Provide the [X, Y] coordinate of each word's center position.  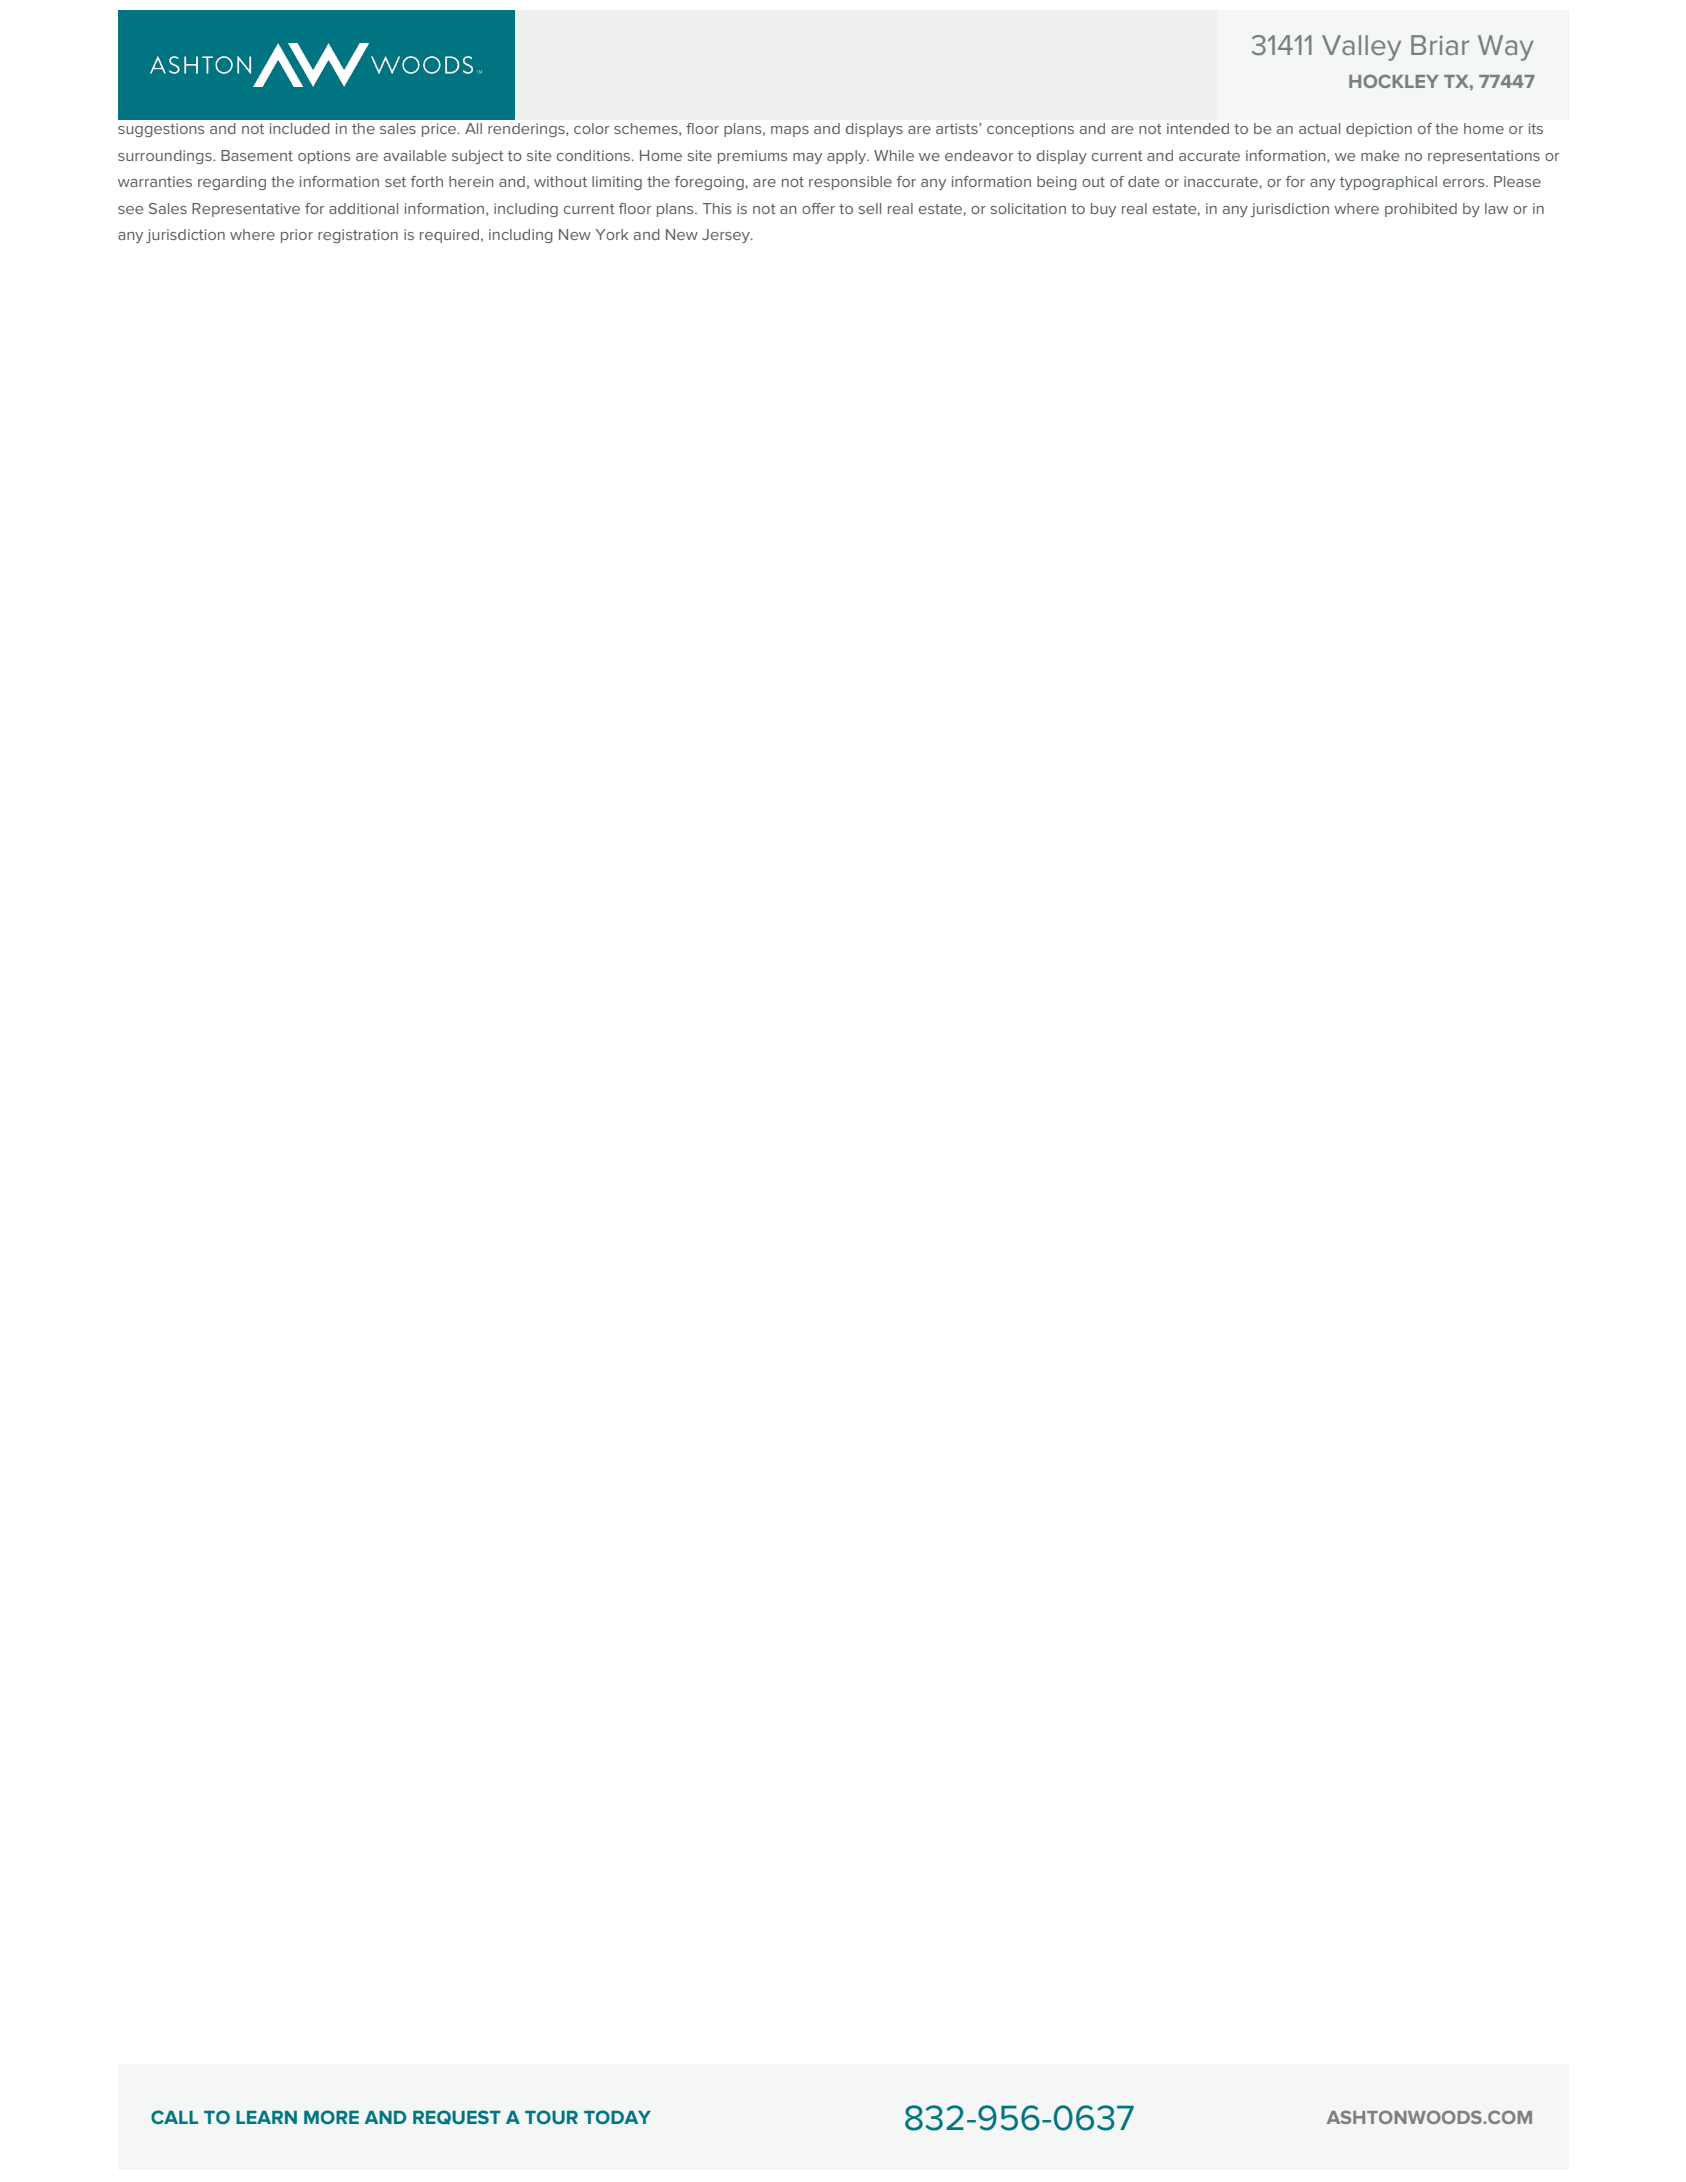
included [300, 128]
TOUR [551, 2117]
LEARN [266, 2117]
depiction [1379, 130]
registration [358, 236]
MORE [331, 2117]
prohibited [1421, 210]
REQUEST [457, 2117]
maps [790, 131]
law [1496, 208]
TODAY [617, 2117]
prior [297, 236]
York [612, 234]
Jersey [727, 236]
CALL [174, 2117]
